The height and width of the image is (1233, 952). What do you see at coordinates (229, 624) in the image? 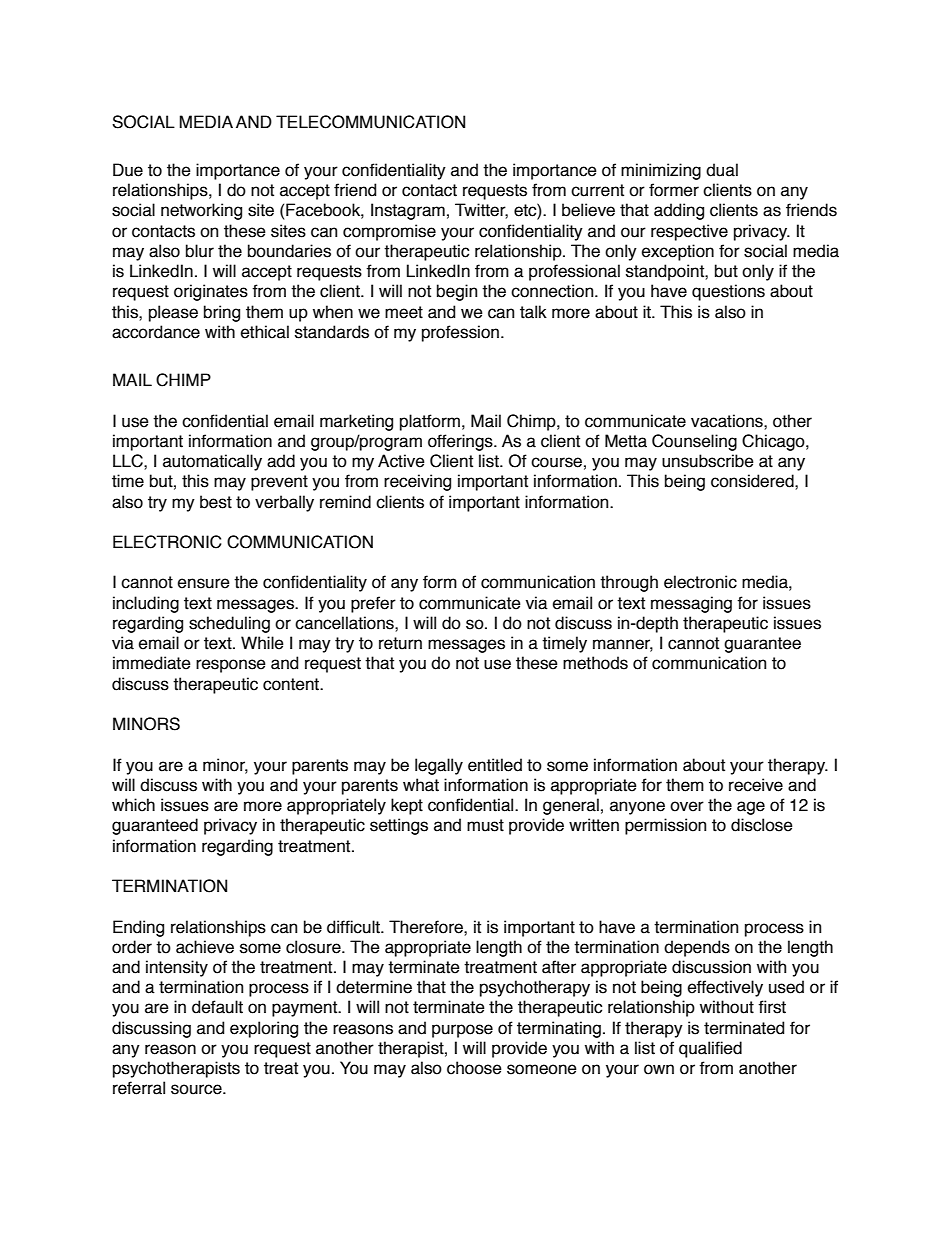
I see `scheduling` at bounding box center [229, 624].
